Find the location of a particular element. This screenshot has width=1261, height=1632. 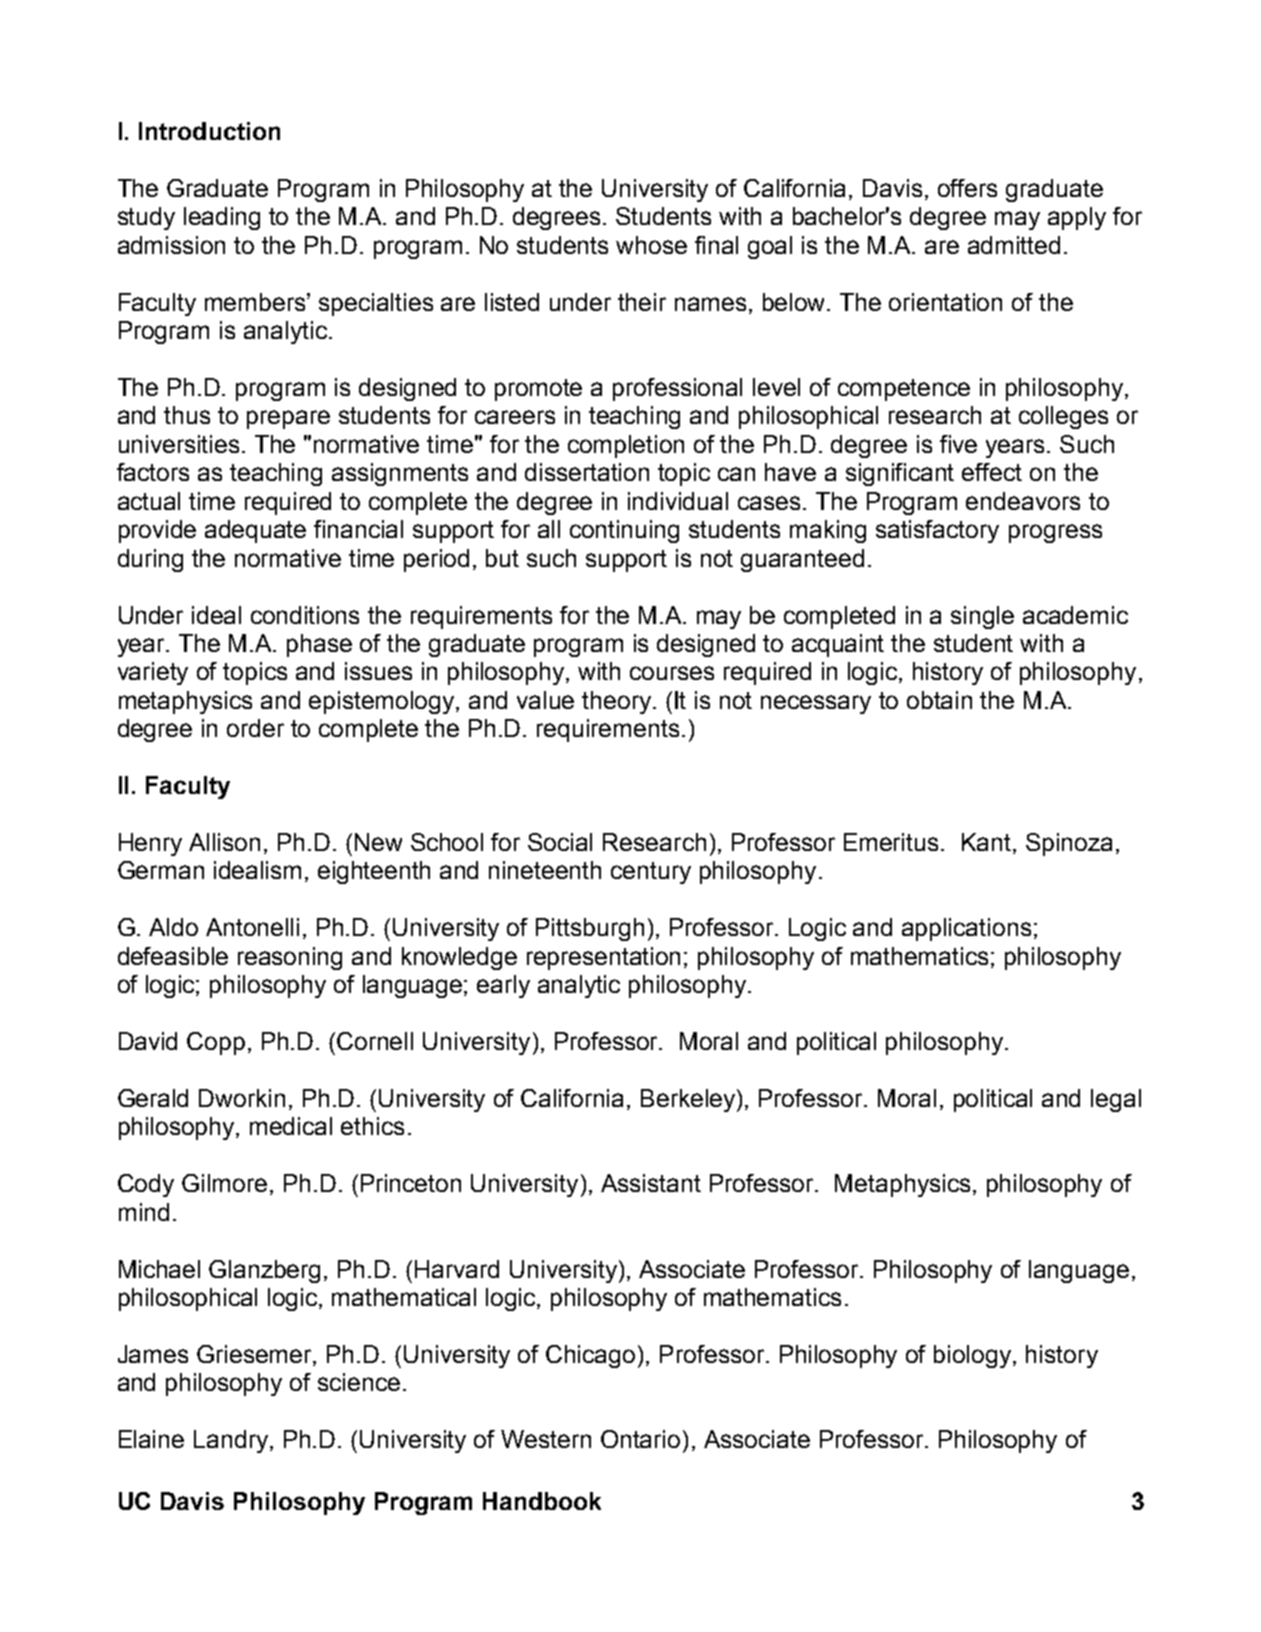

leading is located at coordinates (222, 218).
